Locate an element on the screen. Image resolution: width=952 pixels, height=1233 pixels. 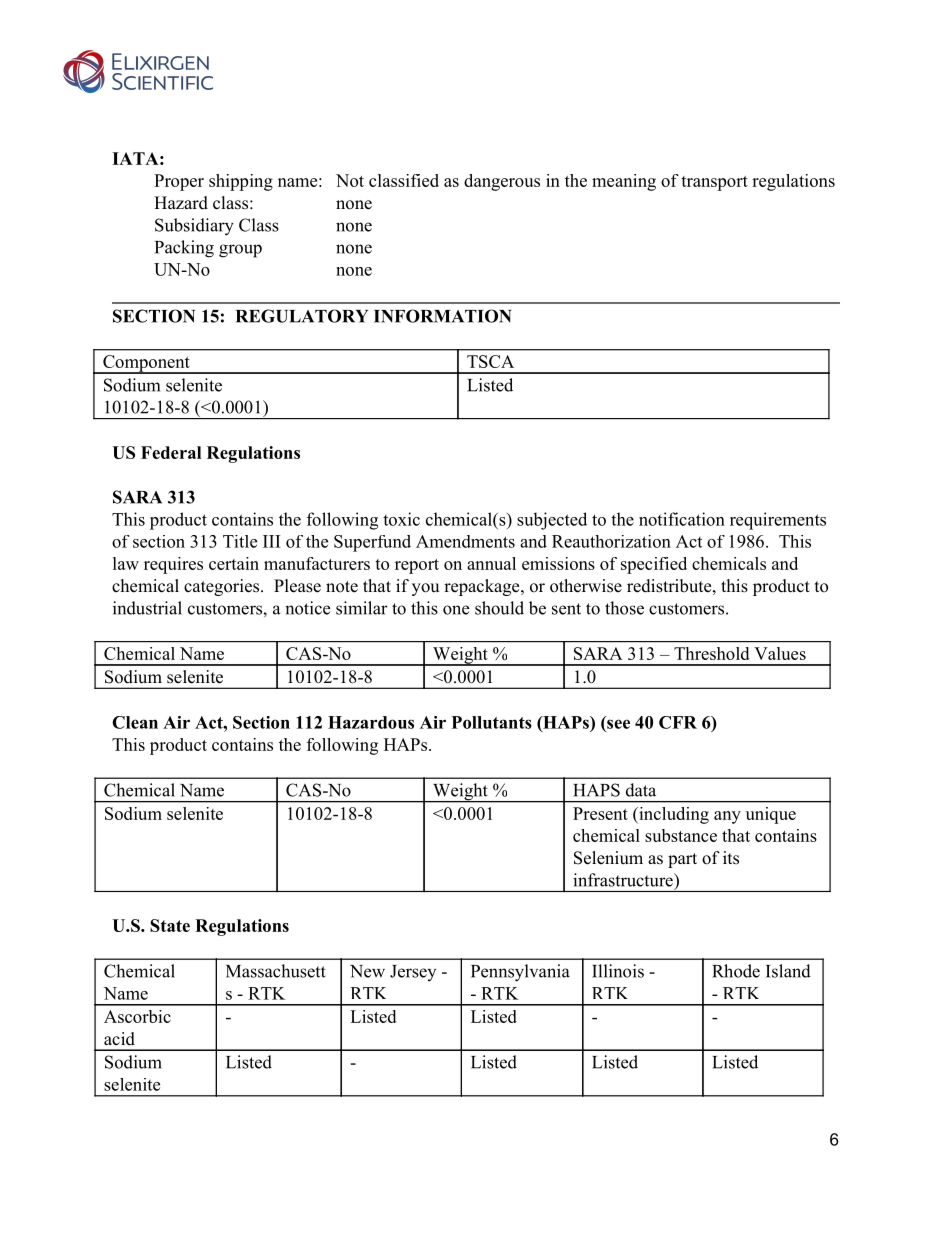
redistribute is located at coordinates (669, 586).
